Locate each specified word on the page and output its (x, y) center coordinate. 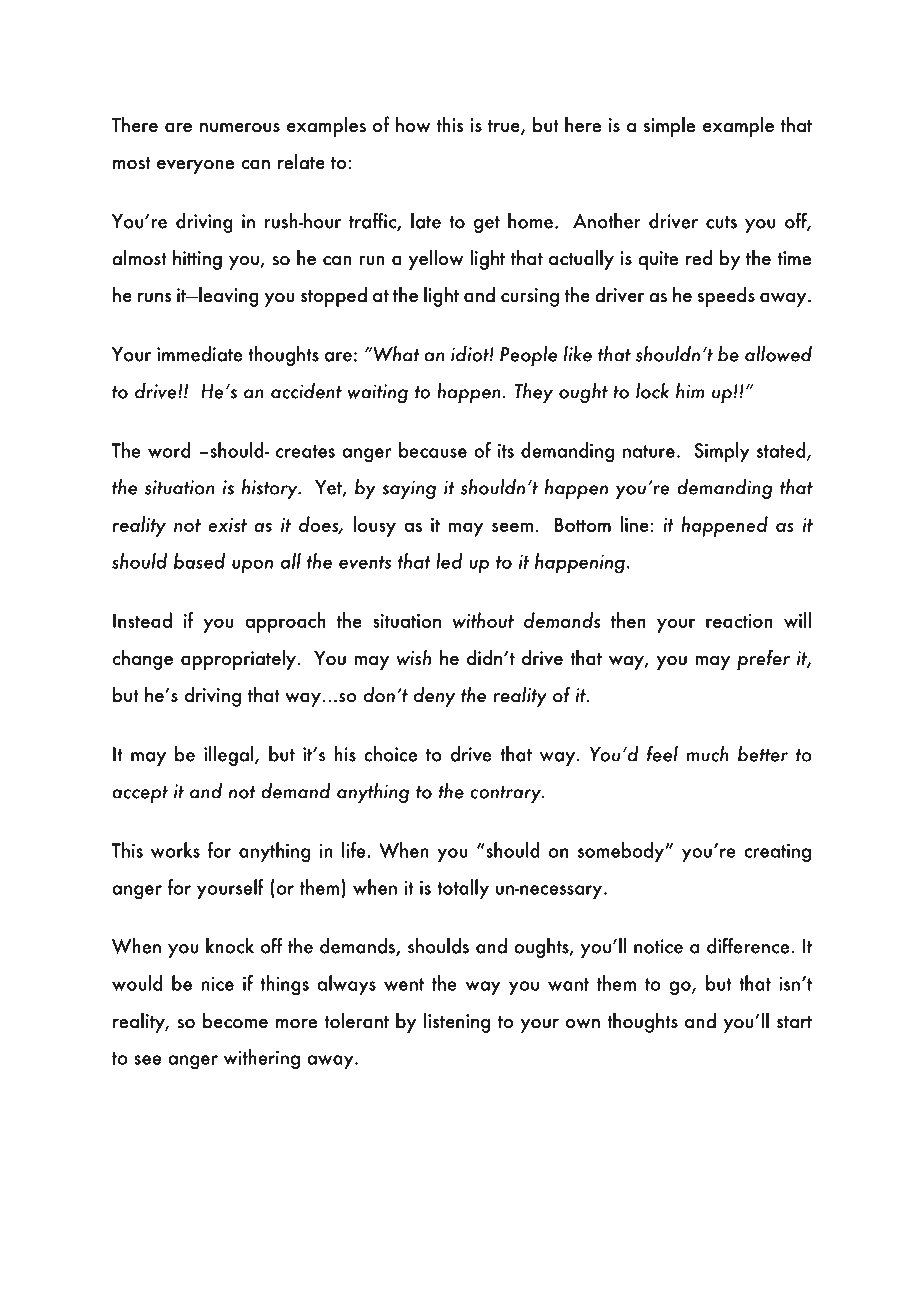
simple (669, 126)
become (235, 1020)
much (707, 754)
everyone (195, 167)
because (433, 450)
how (413, 124)
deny (434, 696)
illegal (230, 756)
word (169, 450)
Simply (721, 452)
